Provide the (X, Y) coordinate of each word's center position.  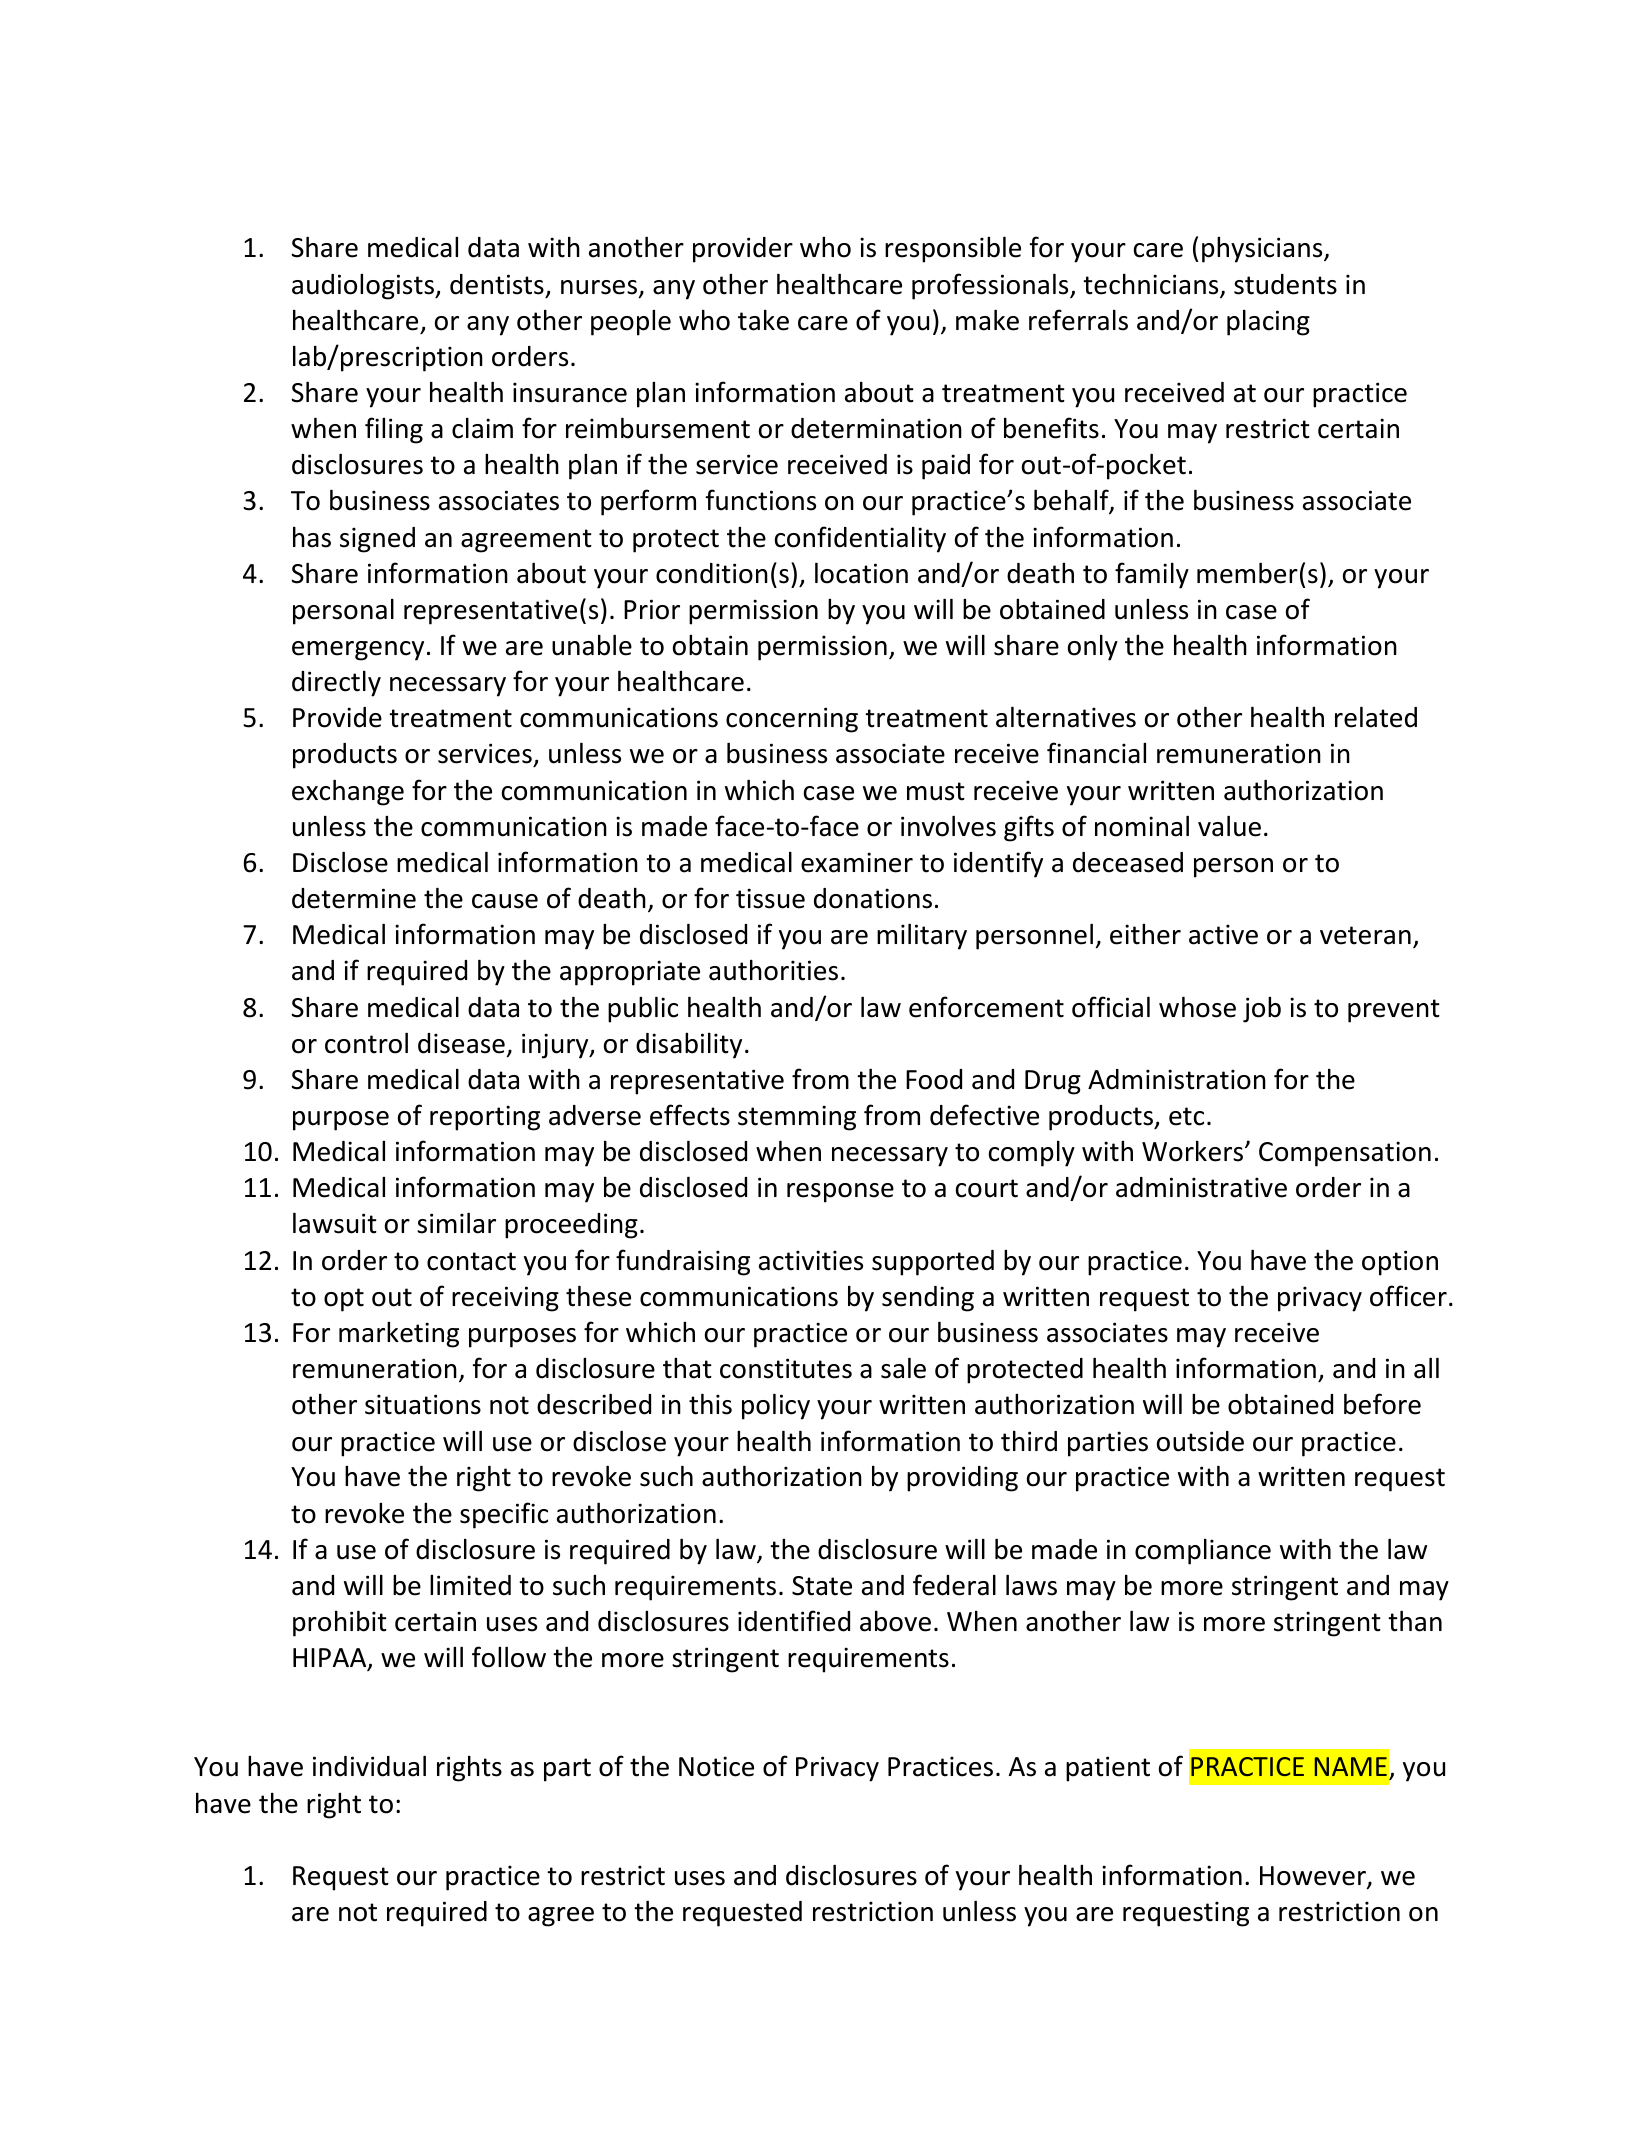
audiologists (364, 287)
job (1262, 1010)
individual (369, 1766)
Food (934, 1079)
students (1285, 284)
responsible (953, 249)
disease (461, 1043)
